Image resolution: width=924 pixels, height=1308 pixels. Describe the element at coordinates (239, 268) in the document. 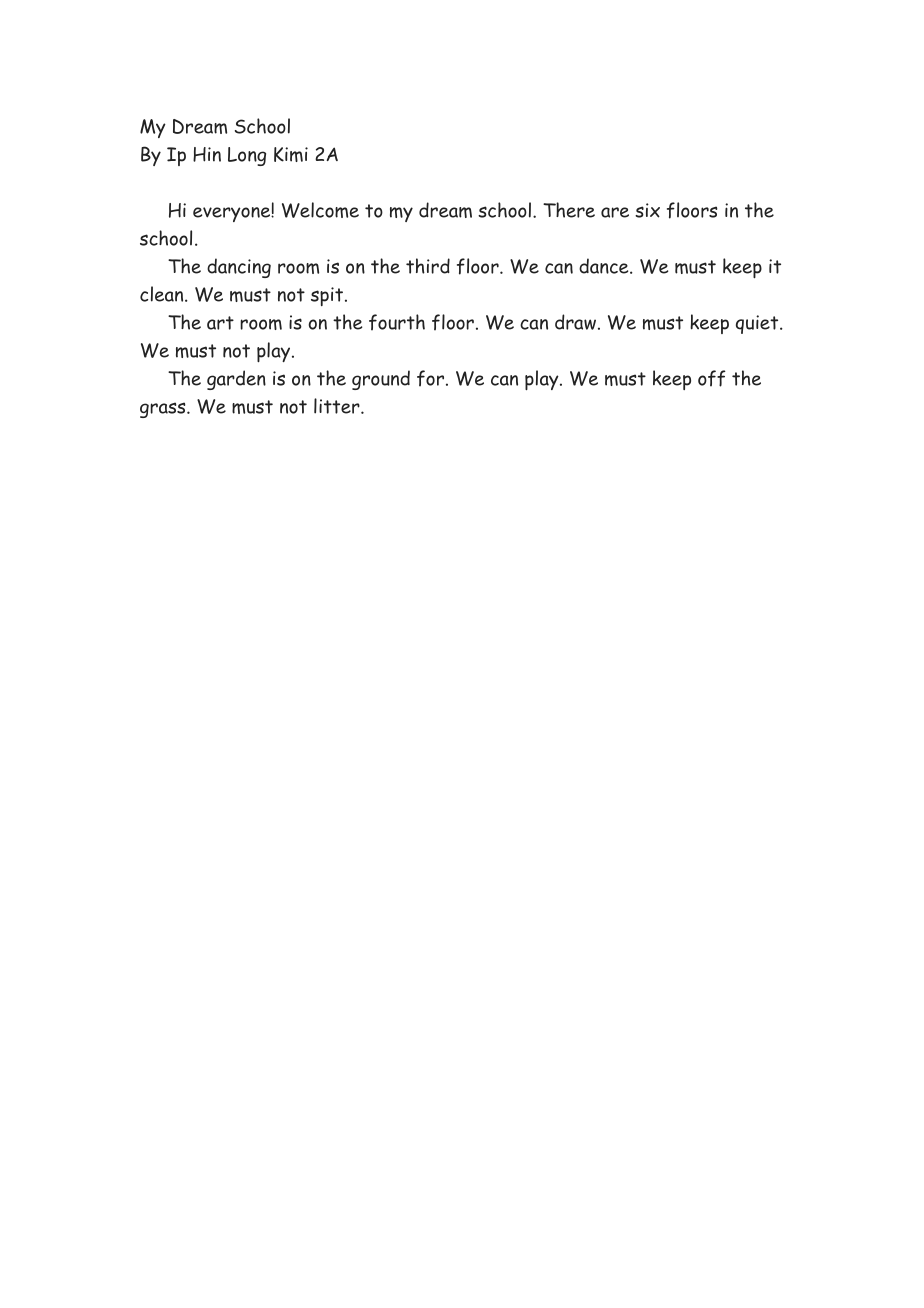

I see `dancing` at that location.
